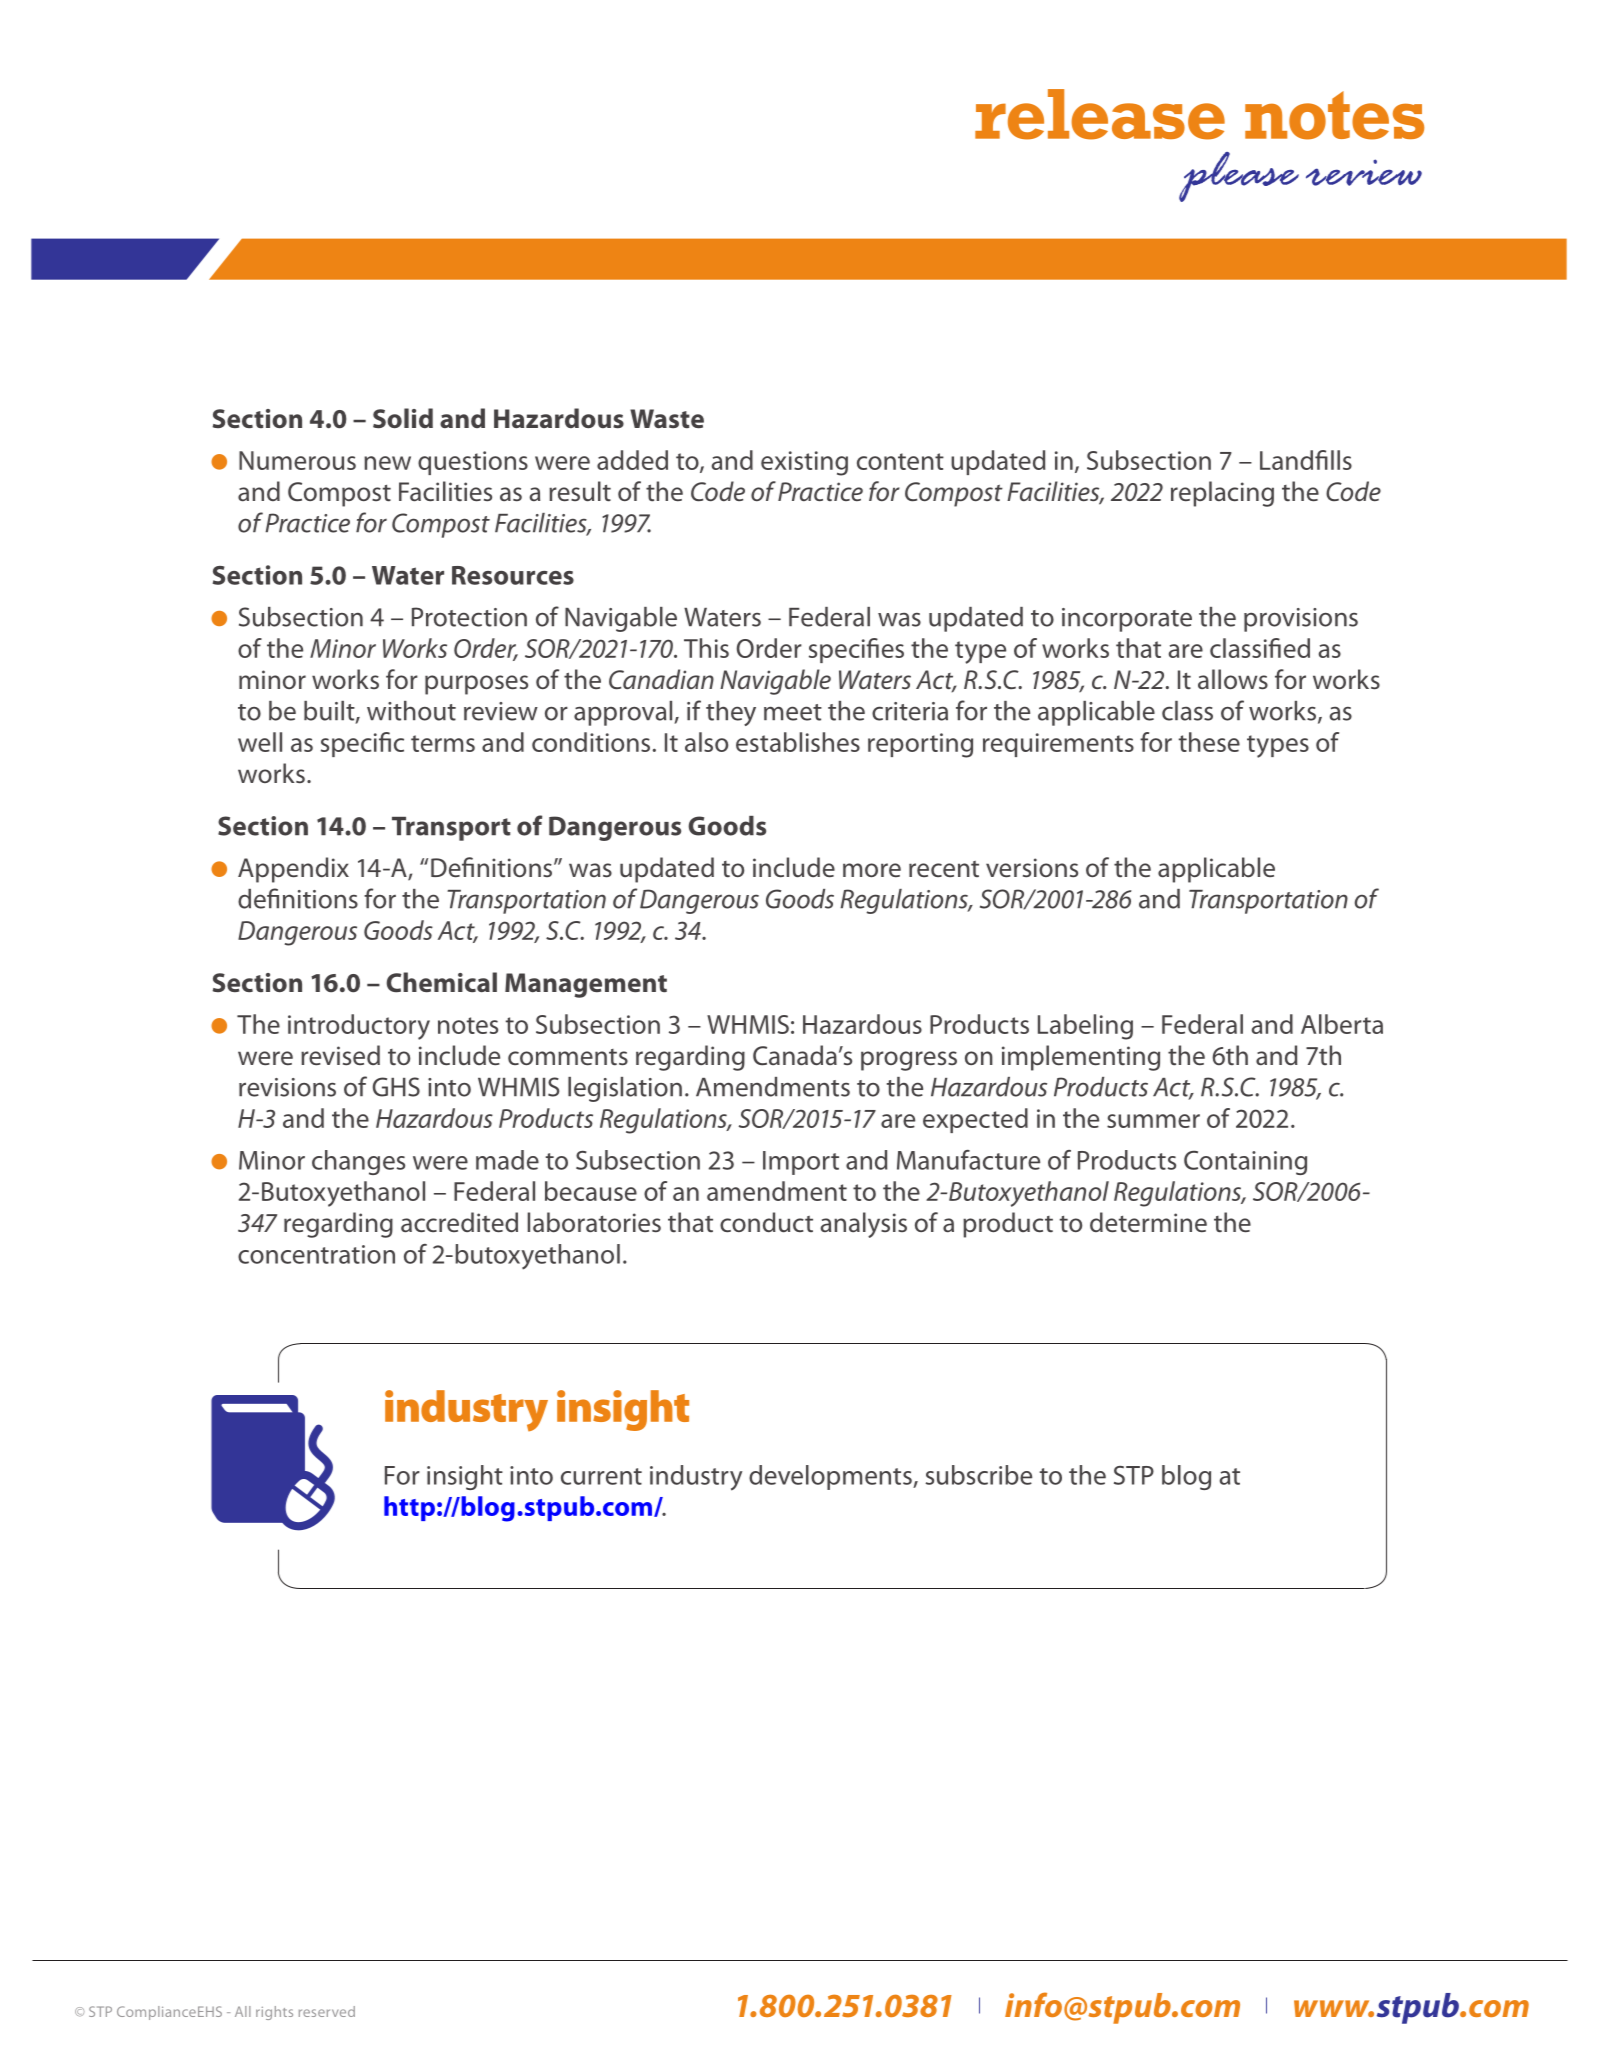 The height and width of the screenshot is (2068, 1598). I want to click on GHS, so click(396, 1087).
